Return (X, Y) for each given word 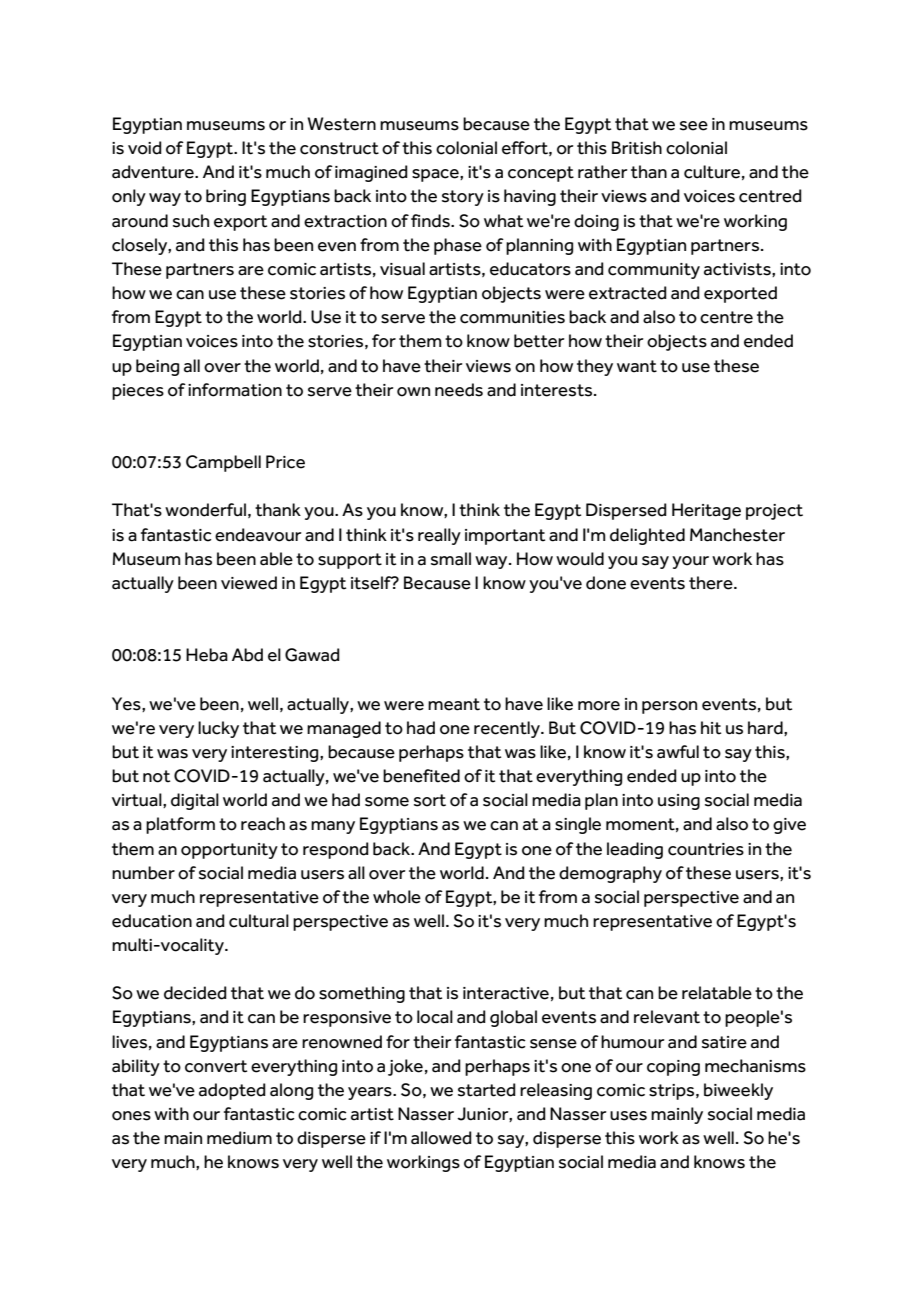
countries (706, 849)
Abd (247, 655)
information (235, 390)
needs (459, 390)
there (712, 583)
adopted (232, 1091)
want (637, 366)
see (694, 126)
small (451, 559)
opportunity (229, 851)
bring (226, 197)
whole (397, 897)
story (463, 198)
